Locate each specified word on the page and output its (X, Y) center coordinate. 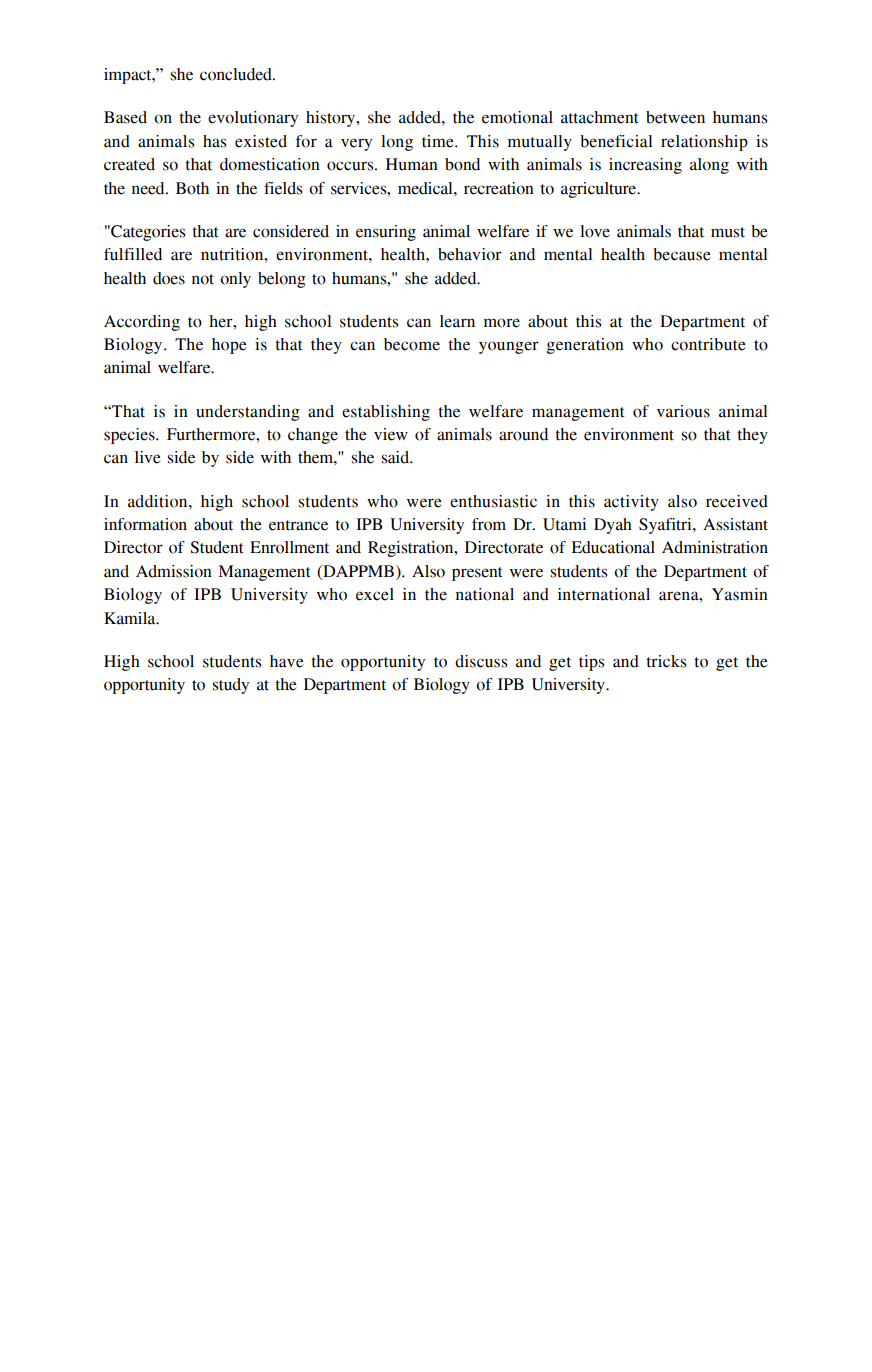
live (148, 457)
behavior (470, 254)
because (682, 254)
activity (631, 503)
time (439, 141)
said (397, 457)
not (203, 279)
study (231, 686)
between (675, 117)
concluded (237, 74)
